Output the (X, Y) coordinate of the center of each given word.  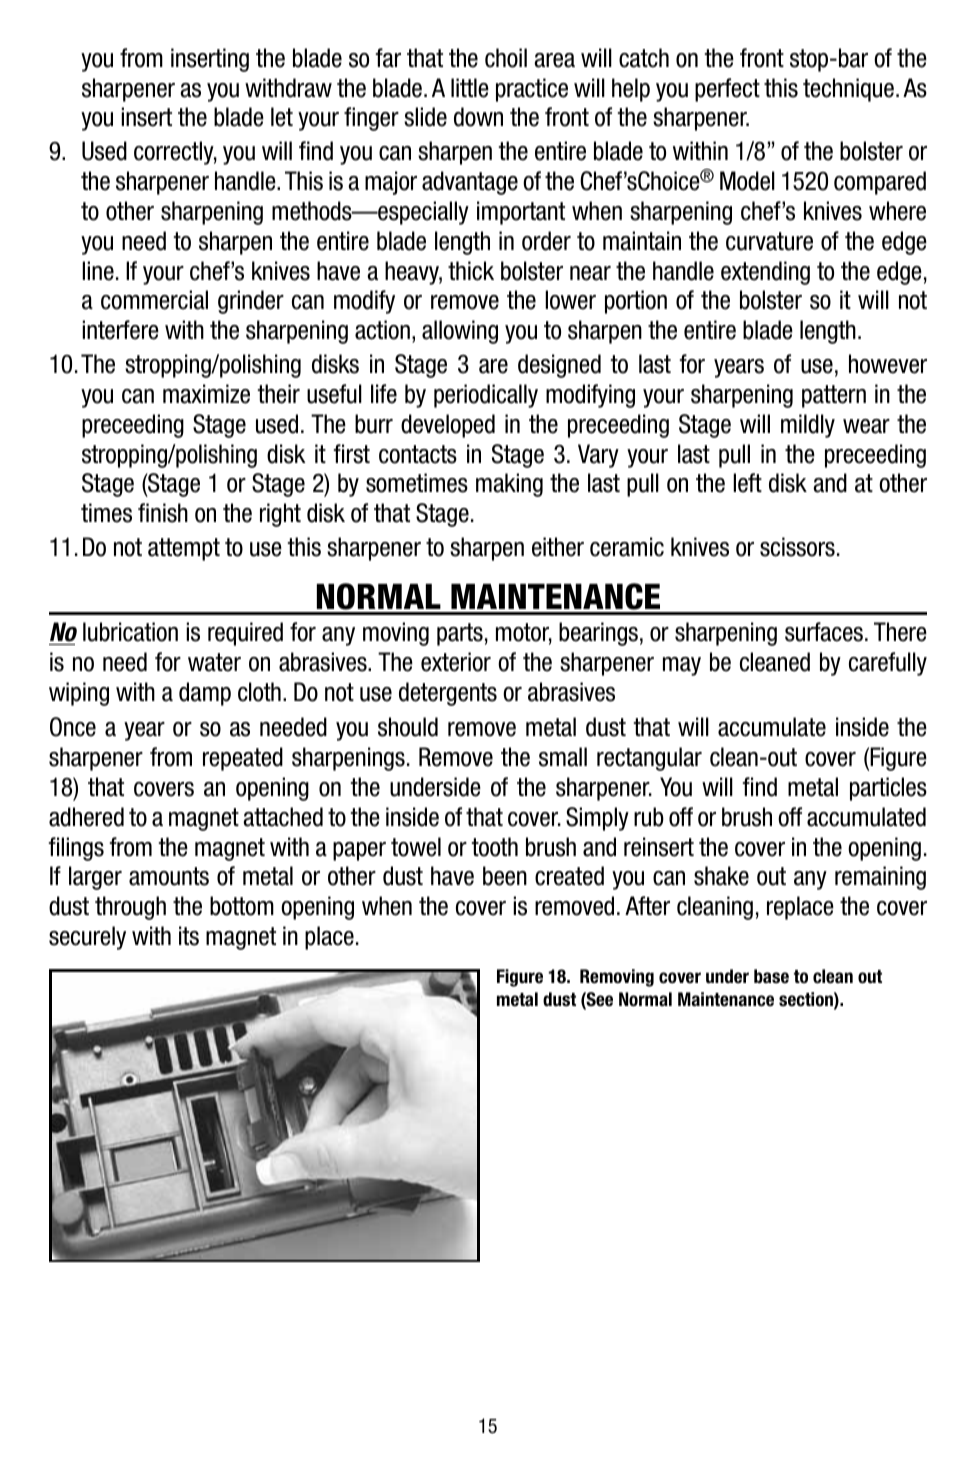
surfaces (825, 632)
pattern (834, 396)
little (470, 88)
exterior (456, 662)
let (282, 117)
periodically (486, 396)
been (505, 876)
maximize (206, 394)
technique (848, 90)
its (189, 936)
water (214, 662)
